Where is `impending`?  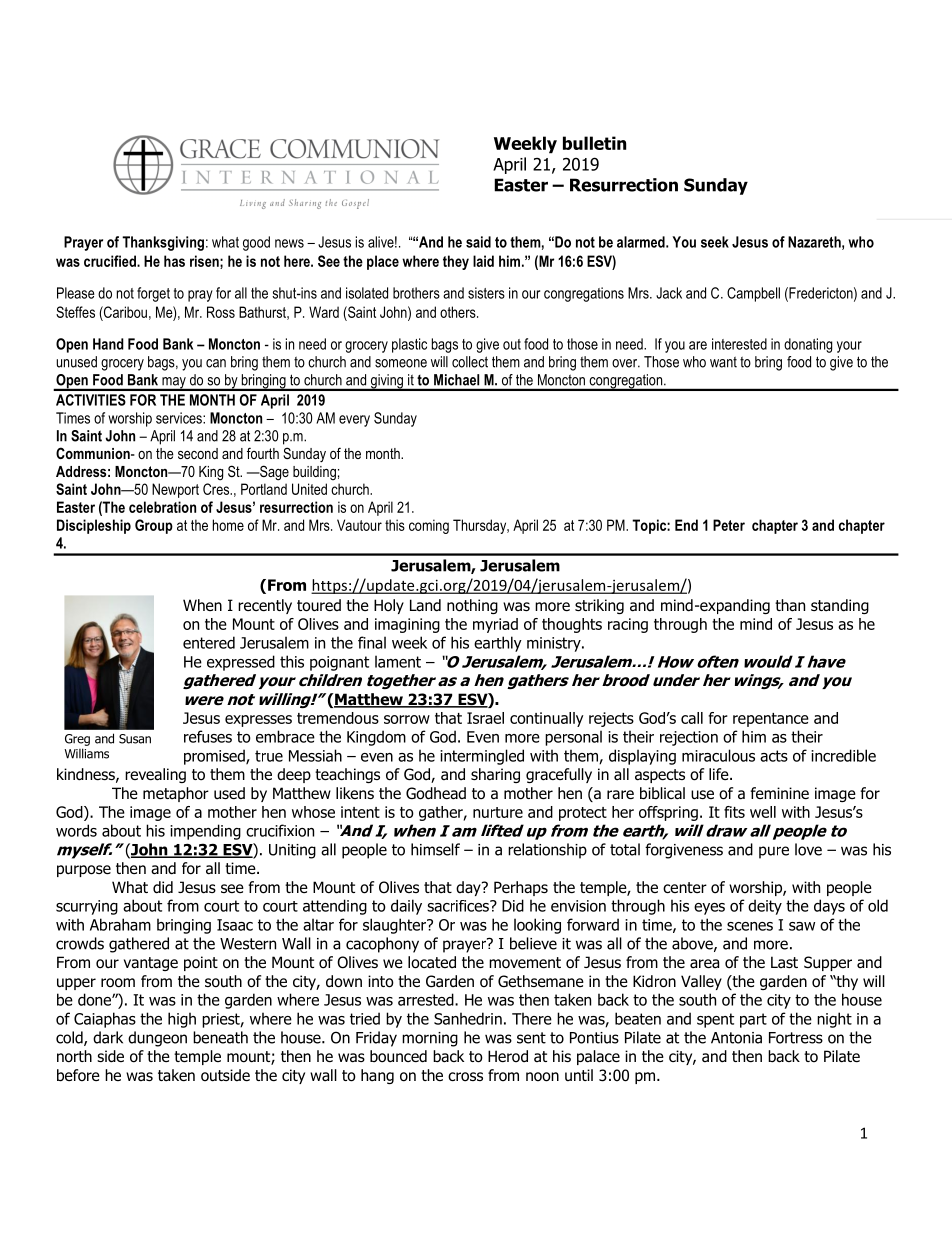
impending is located at coordinates (205, 832).
